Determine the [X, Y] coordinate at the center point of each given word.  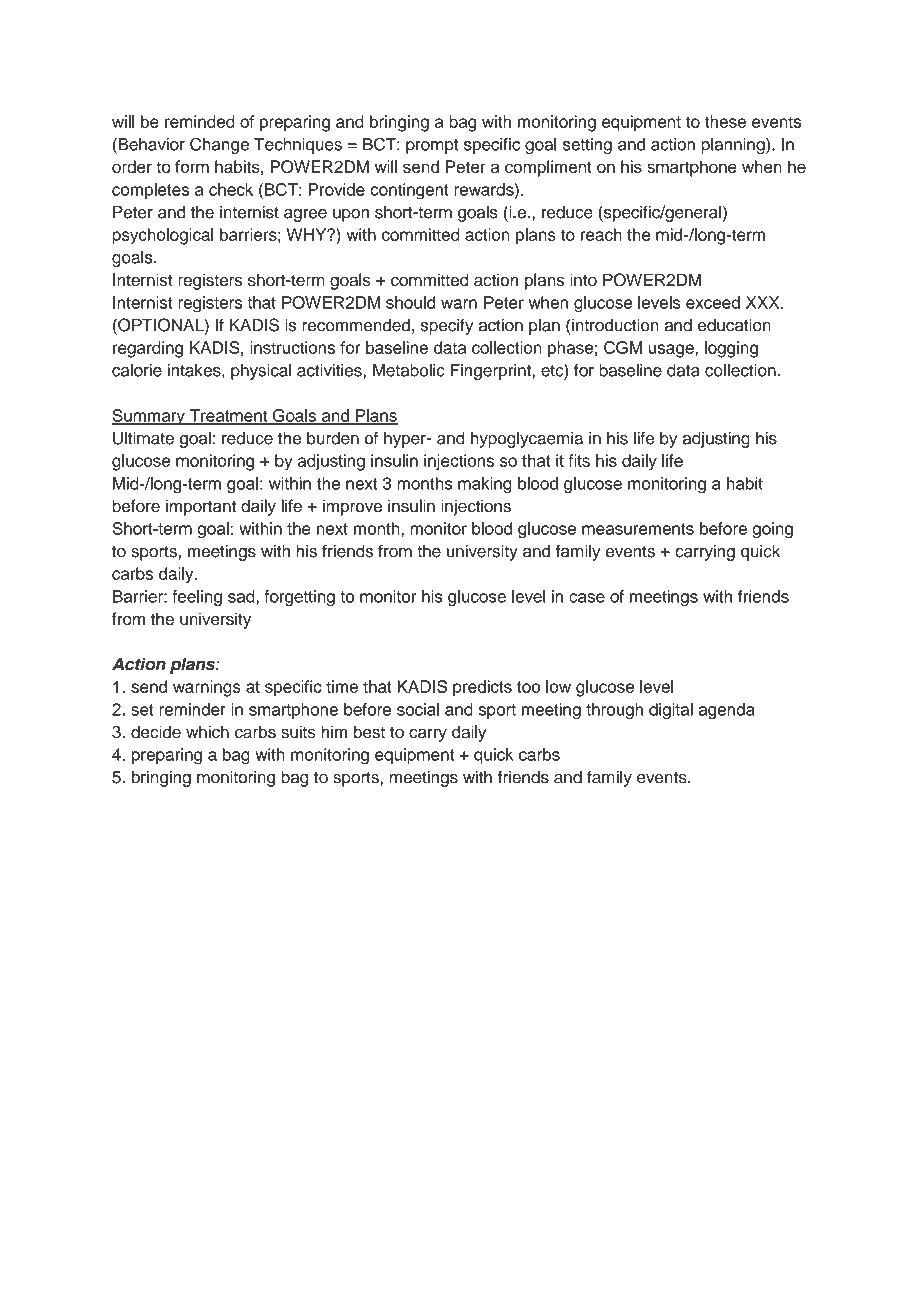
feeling [197, 598]
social [418, 709]
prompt [432, 146]
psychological [163, 236]
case [587, 598]
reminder [192, 709]
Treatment [228, 416]
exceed [713, 302]
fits [579, 460]
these [725, 121]
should [410, 302]
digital [671, 711]
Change [219, 145]
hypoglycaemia [527, 439]
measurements [638, 529]
